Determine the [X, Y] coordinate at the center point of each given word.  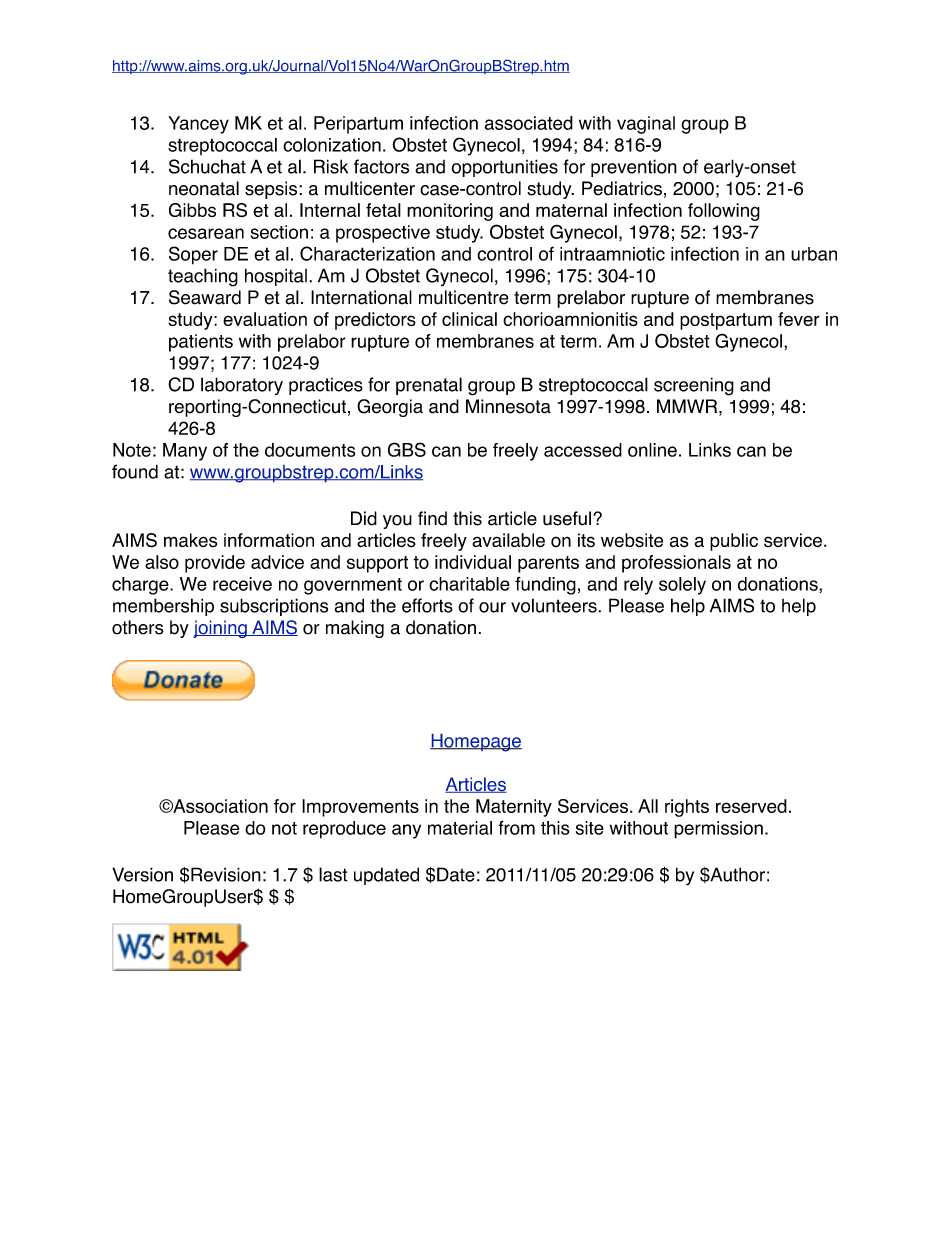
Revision [226, 874]
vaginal [646, 125]
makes [190, 540]
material [460, 828]
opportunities [504, 168]
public [734, 542]
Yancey [198, 125]
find [432, 518]
